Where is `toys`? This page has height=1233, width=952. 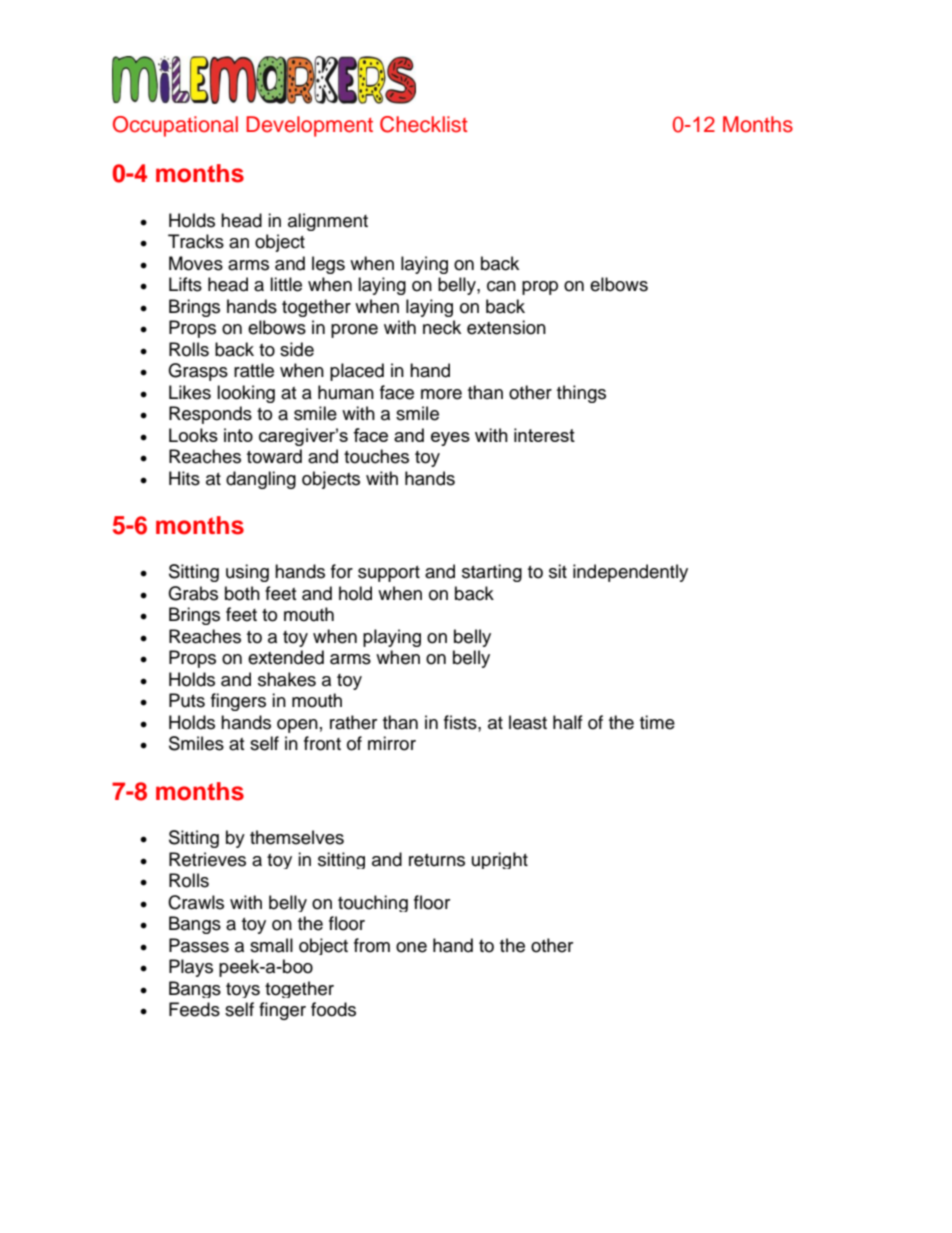 toys is located at coordinates (243, 990).
